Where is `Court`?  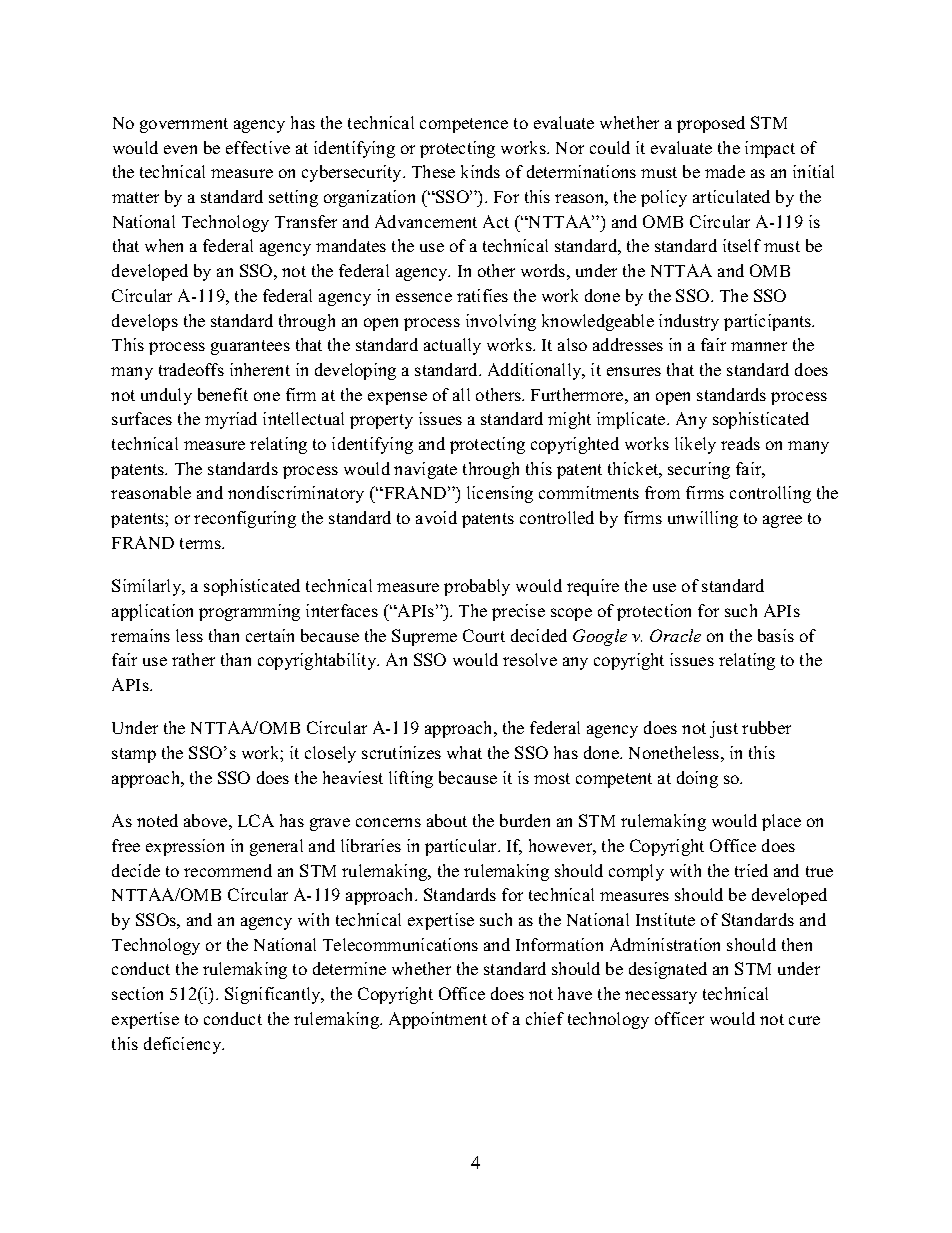 Court is located at coordinates (484, 635).
